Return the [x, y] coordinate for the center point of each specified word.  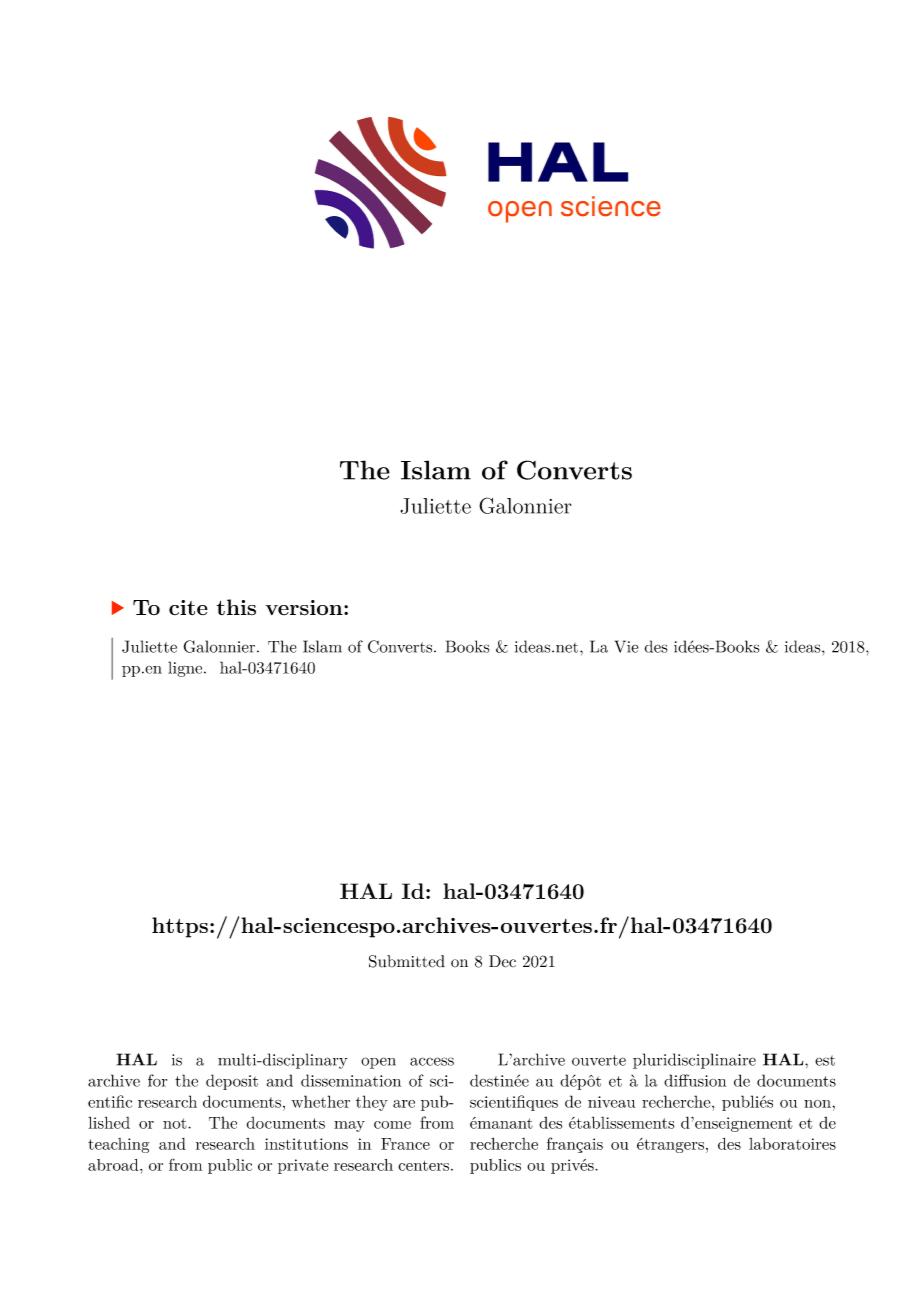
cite [188, 608]
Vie [627, 646]
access [432, 1061]
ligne [186, 669]
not [176, 1123]
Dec [502, 961]
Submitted [407, 961]
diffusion [695, 1080]
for [157, 1080]
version [305, 608]
